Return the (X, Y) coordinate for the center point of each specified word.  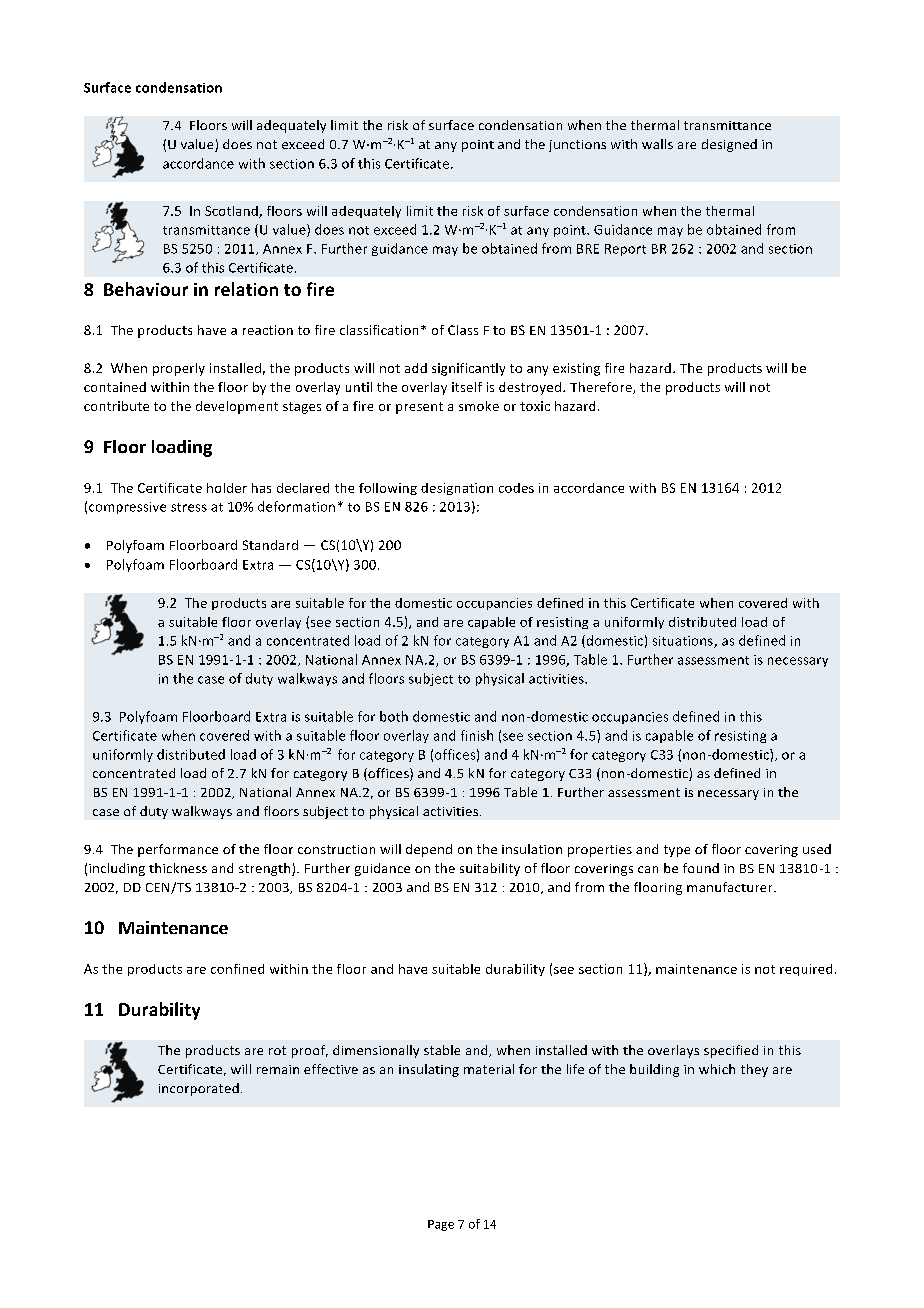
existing (576, 369)
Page (441, 1225)
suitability (490, 869)
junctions (577, 146)
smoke (479, 406)
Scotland (232, 212)
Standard (270, 545)
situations (684, 642)
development (237, 407)
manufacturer (731, 887)
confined (237, 969)
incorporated (199, 1089)
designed (729, 145)
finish (477, 735)
